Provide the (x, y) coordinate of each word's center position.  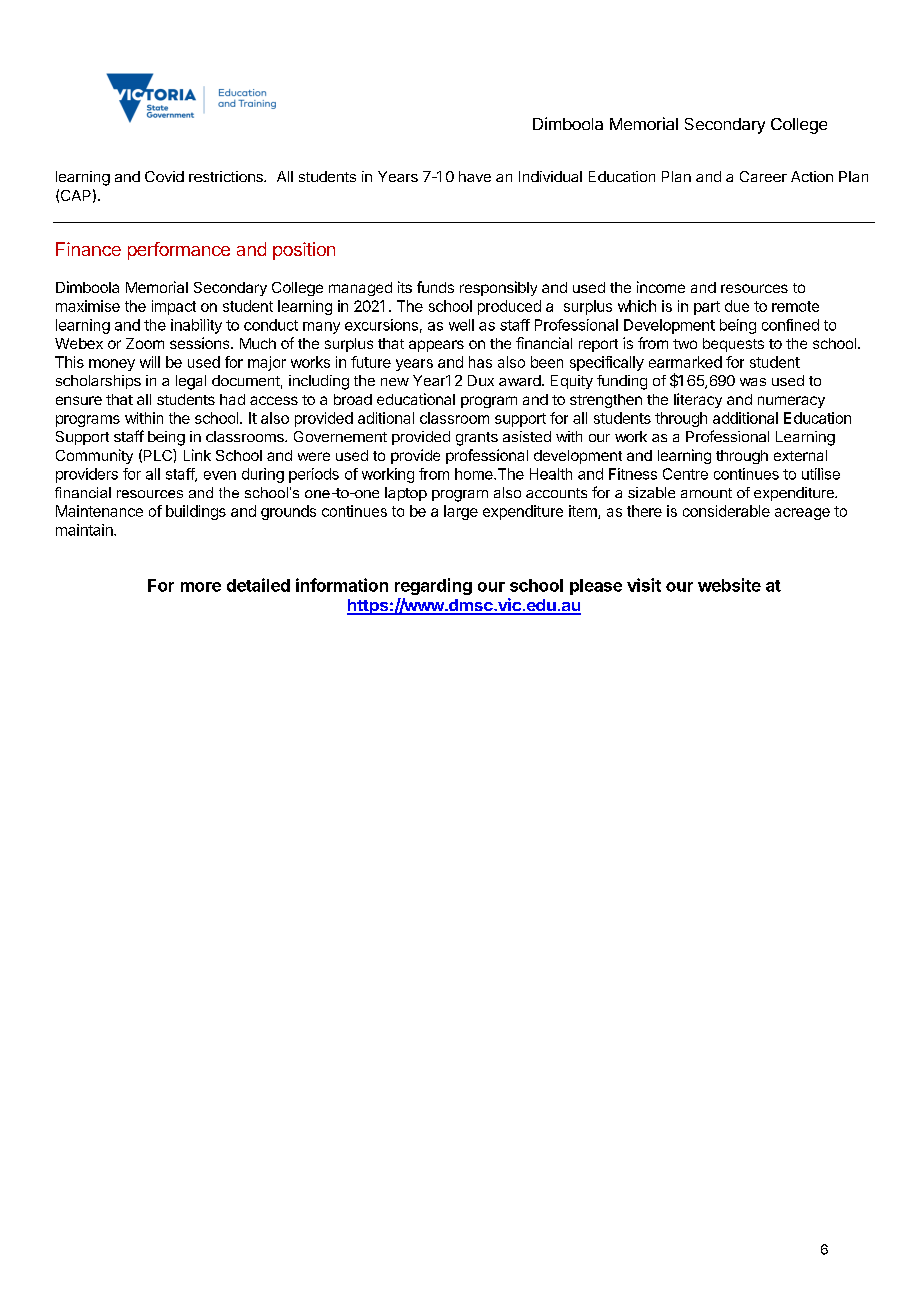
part (707, 308)
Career (763, 176)
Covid (164, 176)
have (475, 176)
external (800, 455)
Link (197, 455)
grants (477, 439)
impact (174, 307)
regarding (433, 586)
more (201, 587)
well (461, 325)
